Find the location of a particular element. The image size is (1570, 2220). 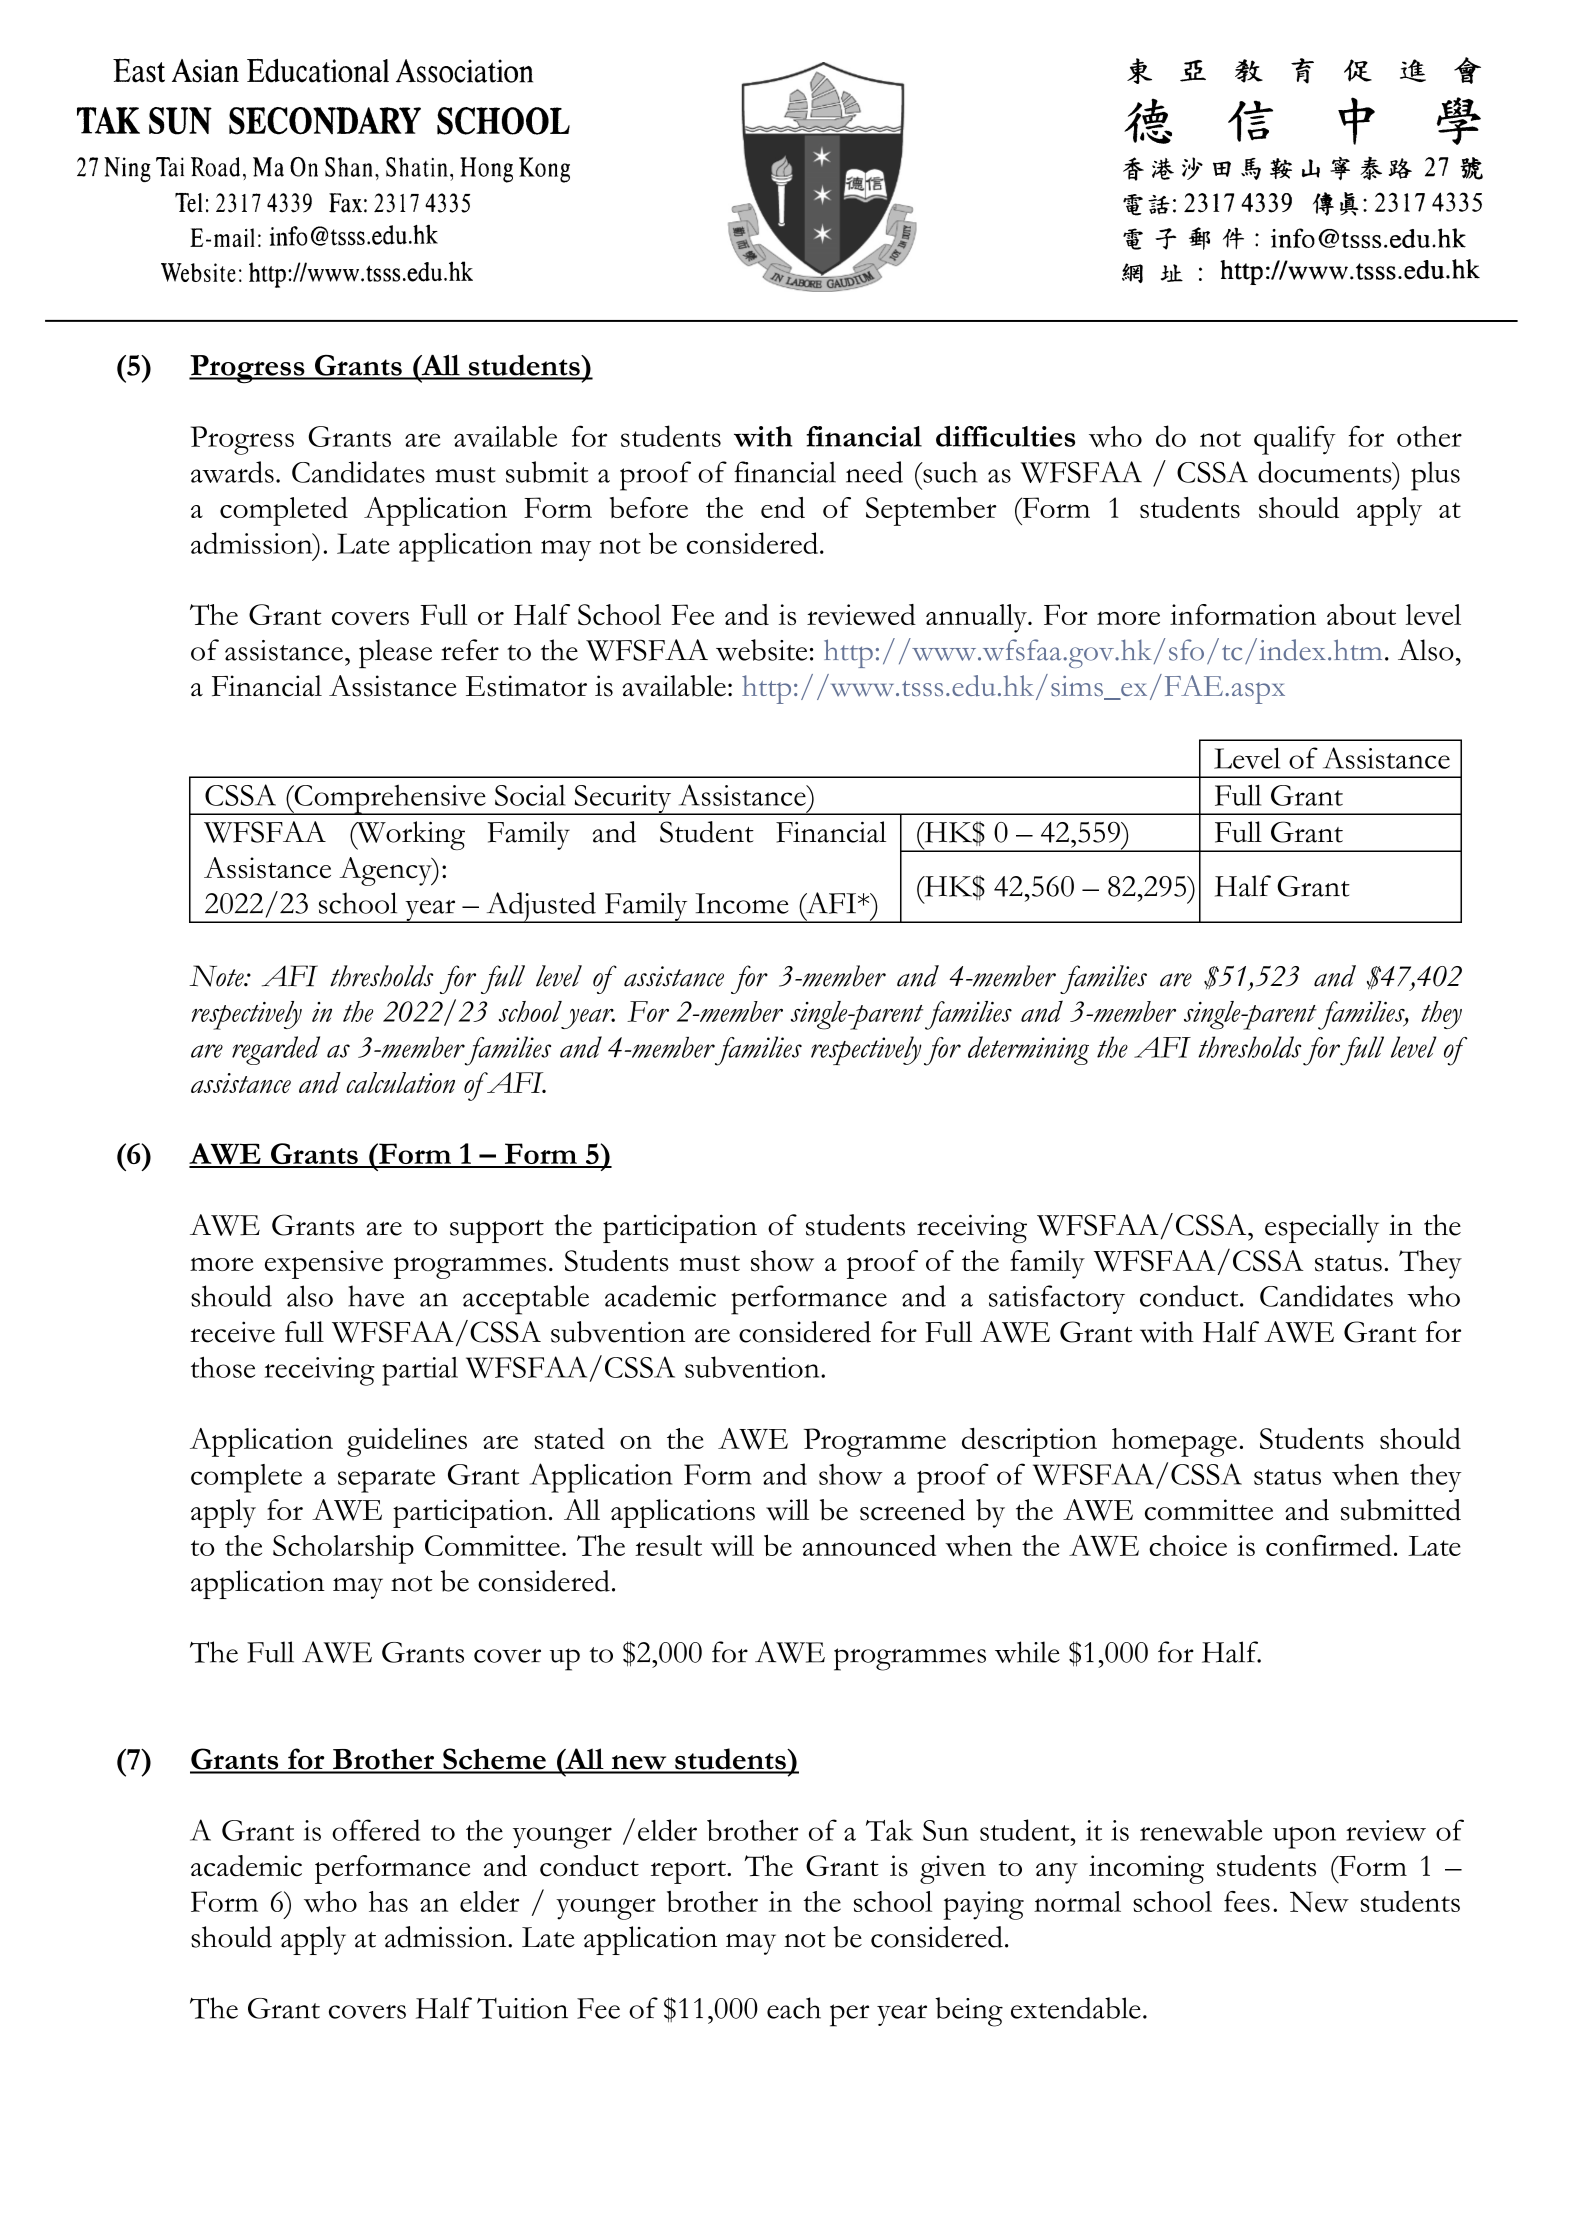

especially is located at coordinates (1322, 1228).
